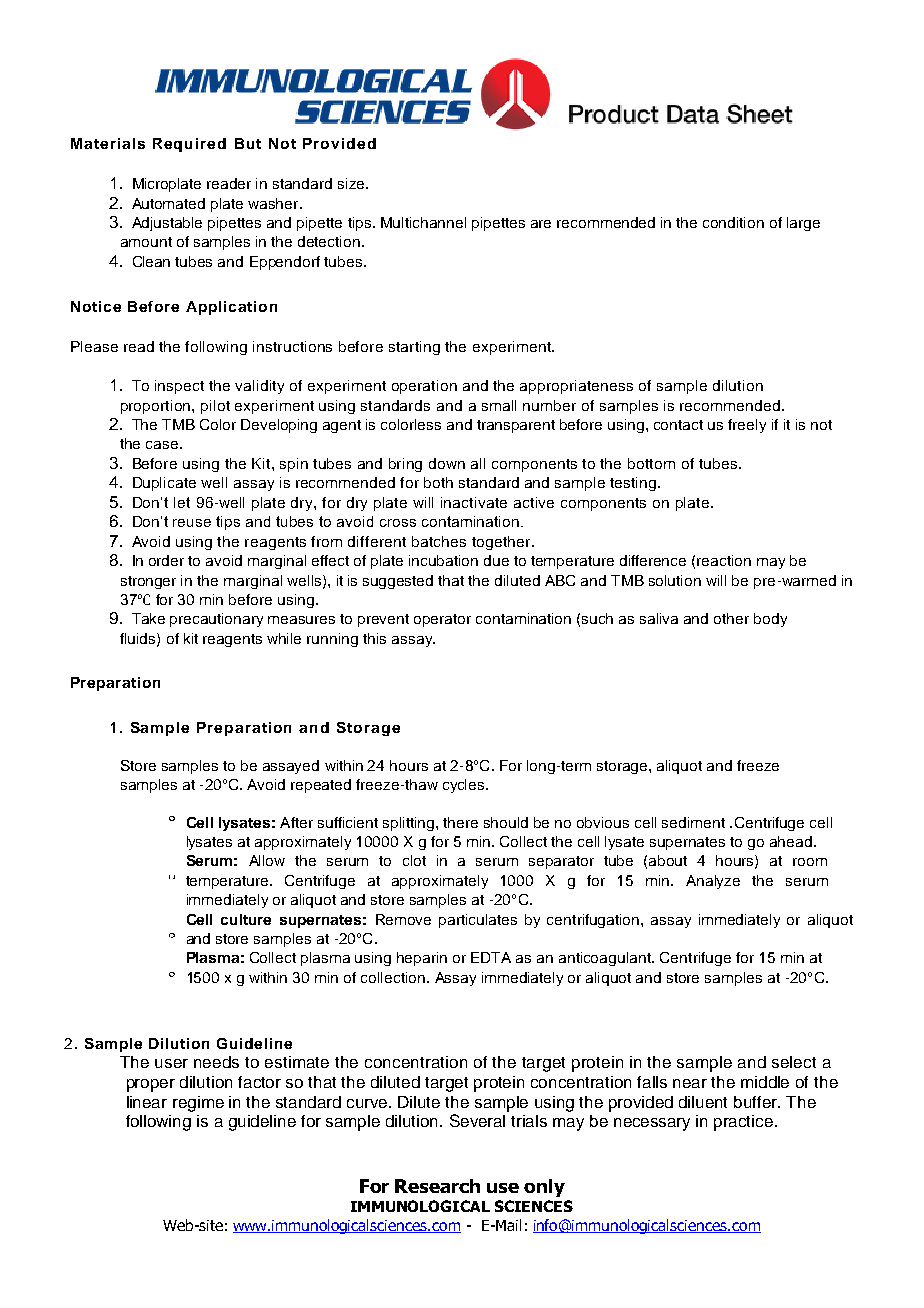 This page has height=1308, width=924. What do you see at coordinates (442, 620) in the page?
I see `operator` at bounding box center [442, 620].
